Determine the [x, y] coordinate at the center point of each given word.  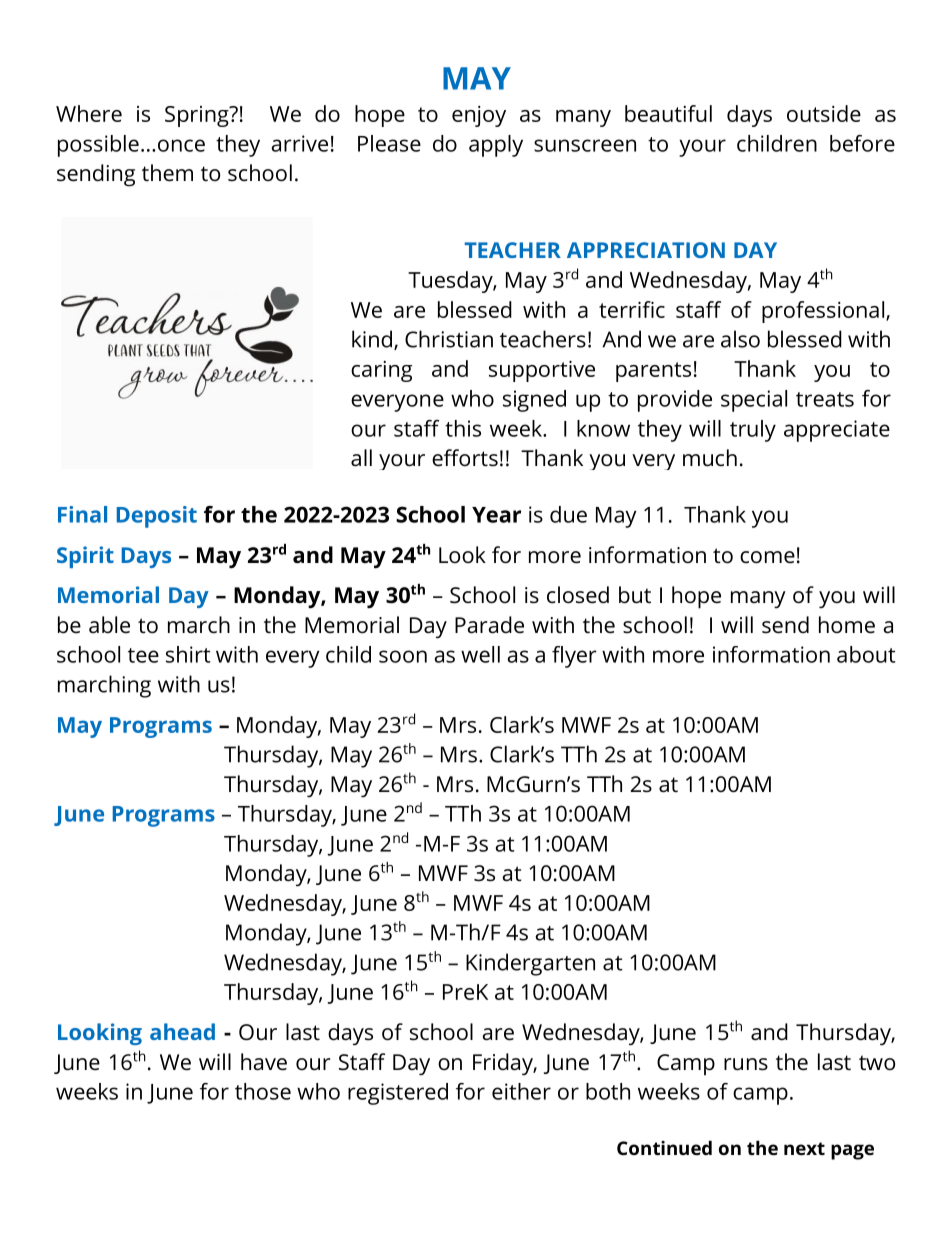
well [480, 654]
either [521, 1091]
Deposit [157, 517]
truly [753, 431]
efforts [465, 458]
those [263, 1091]
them [167, 173]
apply [496, 146]
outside [824, 113]
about [866, 654]
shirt [188, 654]
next [804, 1148]
